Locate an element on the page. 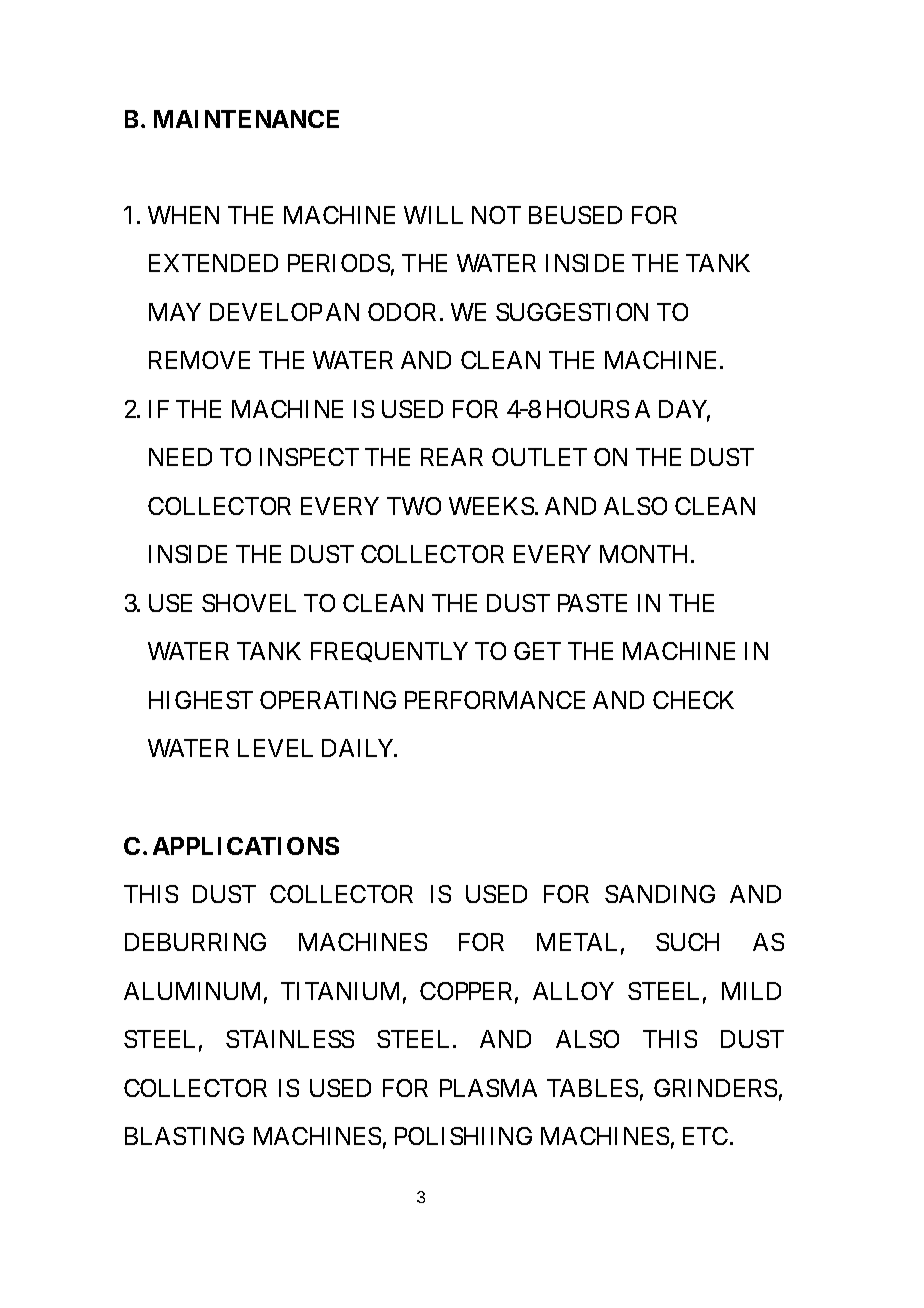 Image resolution: width=924 pixels, height=1308 pixels. PERFORMANCE is located at coordinates (495, 700).
